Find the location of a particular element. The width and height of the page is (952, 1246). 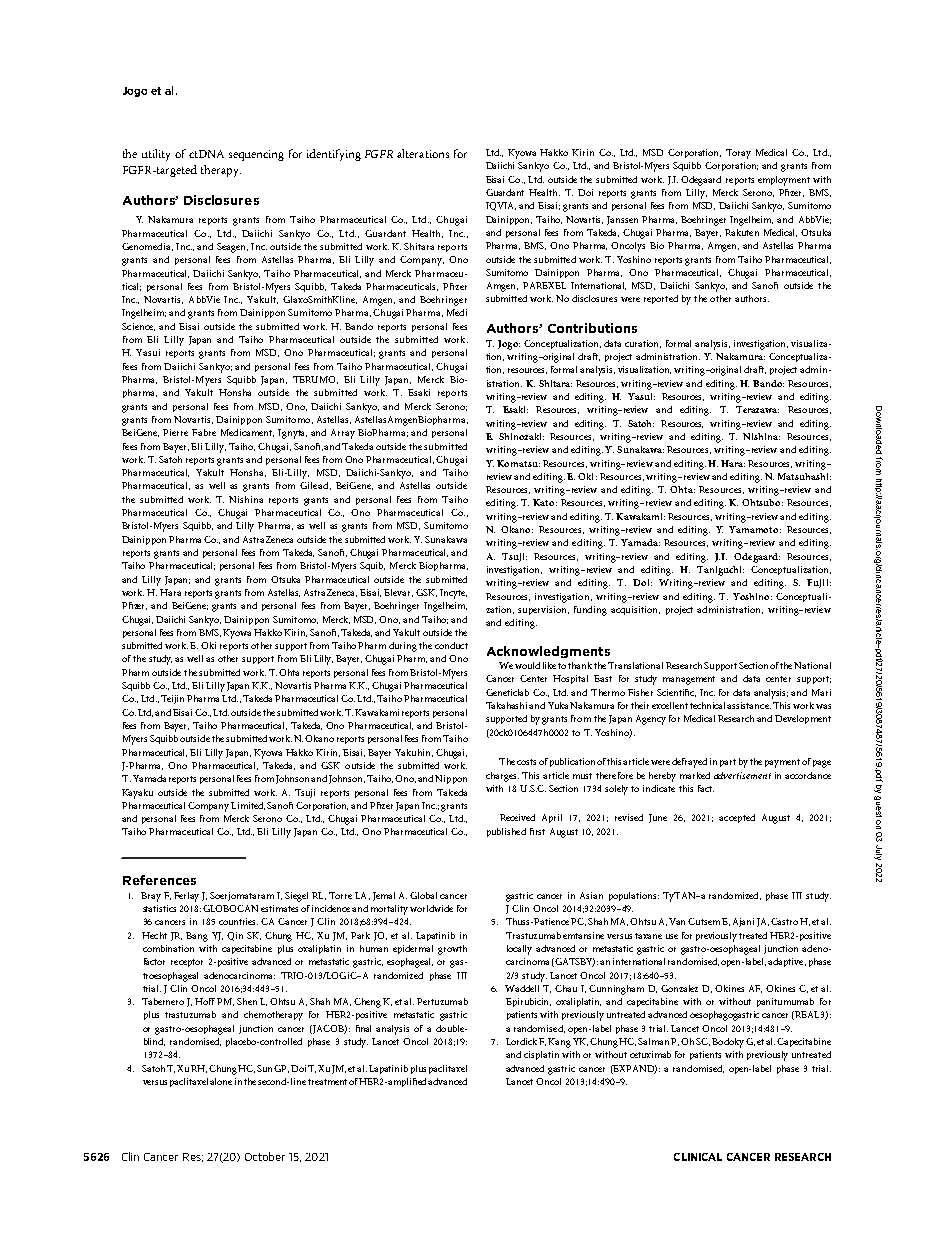

worldwide is located at coordinates (431, 908).
